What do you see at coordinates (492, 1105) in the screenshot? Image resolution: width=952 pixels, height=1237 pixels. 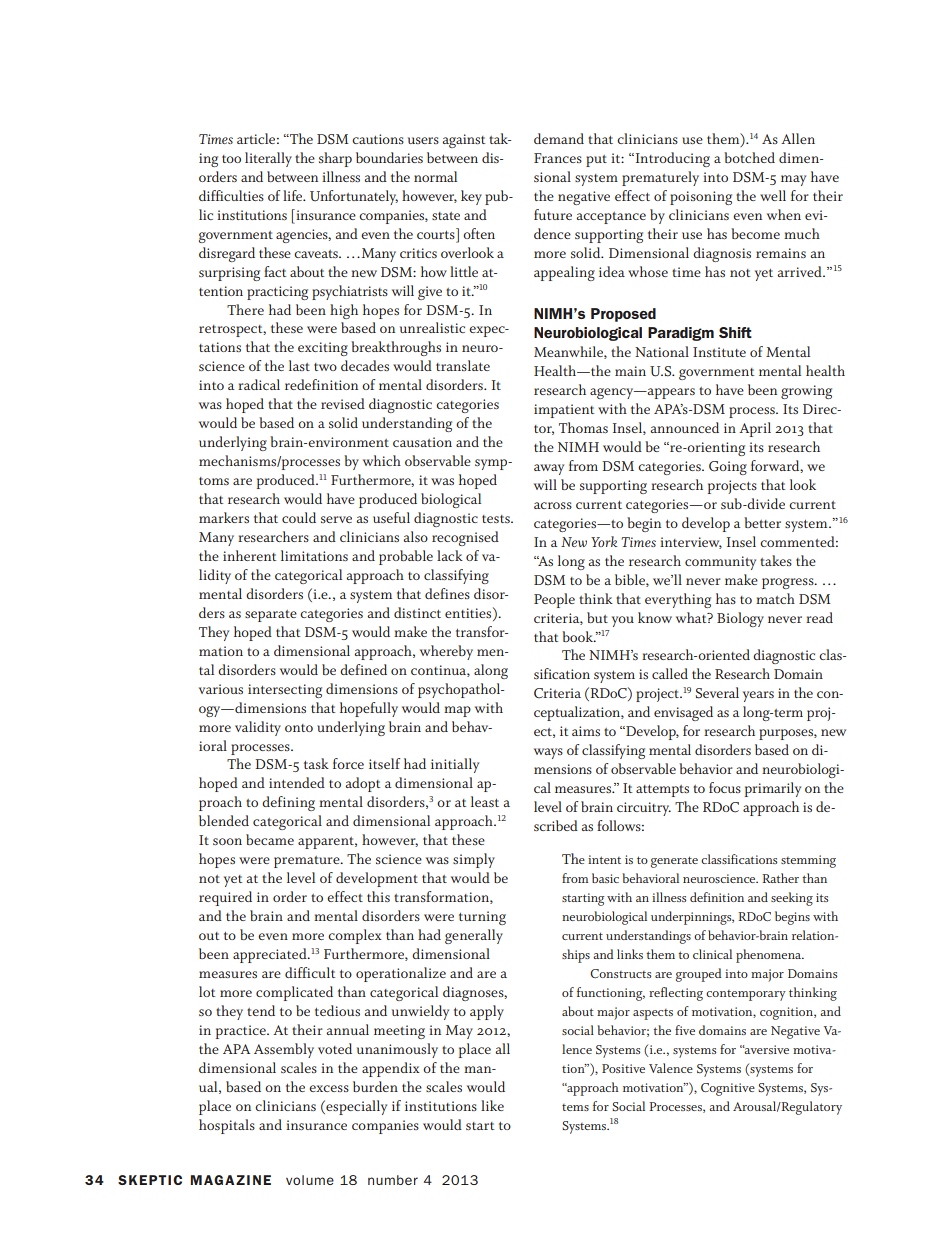 I see `like` at bounding box center [492, 1105].
